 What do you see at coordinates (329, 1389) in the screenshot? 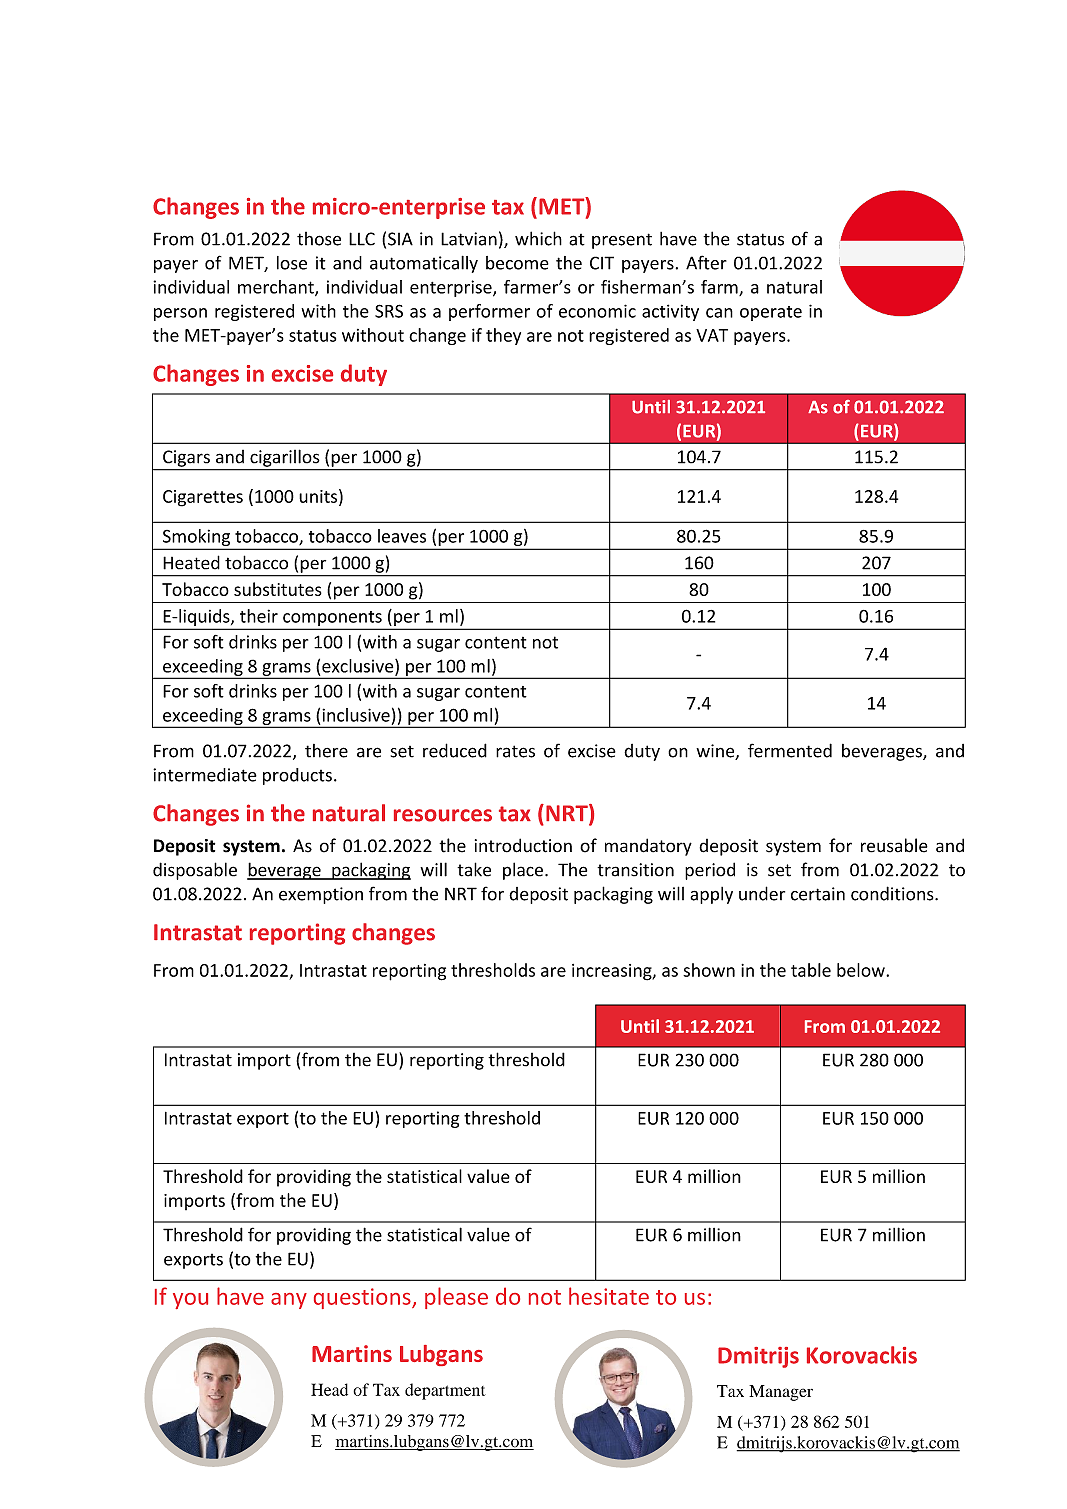
I see `Head` at bounding box center [329, 1389].
